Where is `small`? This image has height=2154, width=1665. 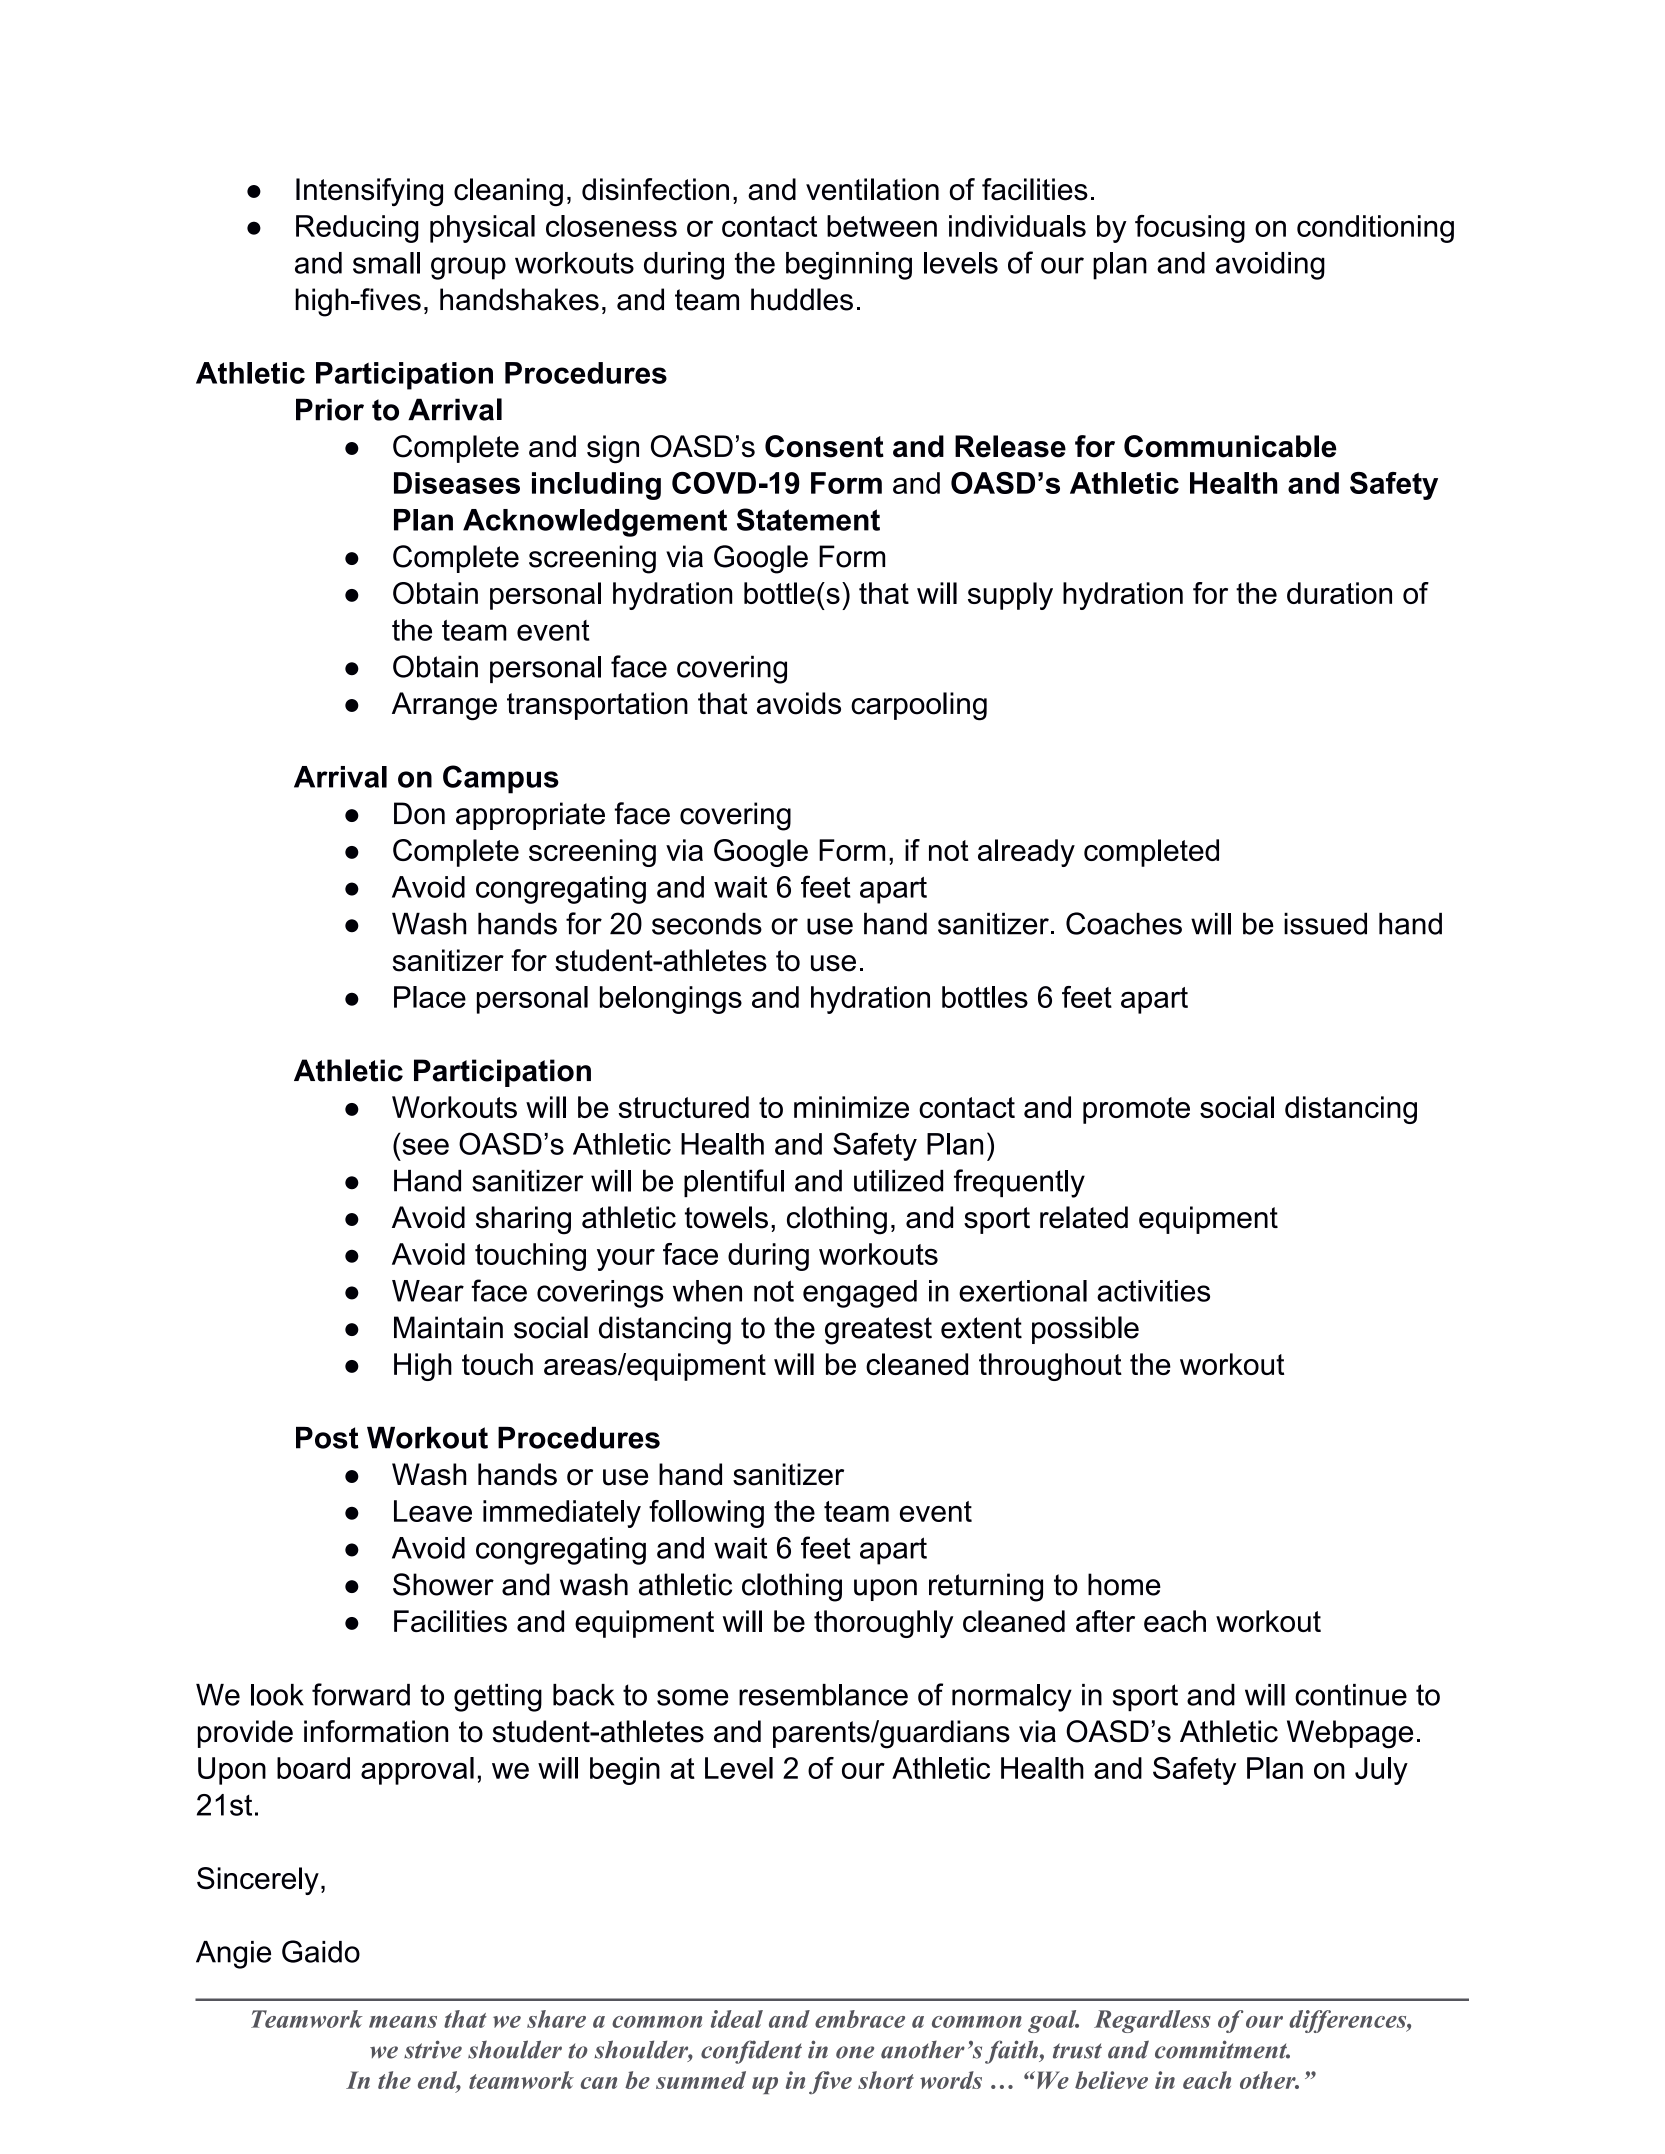 small is located at coordinates (386, 263).
